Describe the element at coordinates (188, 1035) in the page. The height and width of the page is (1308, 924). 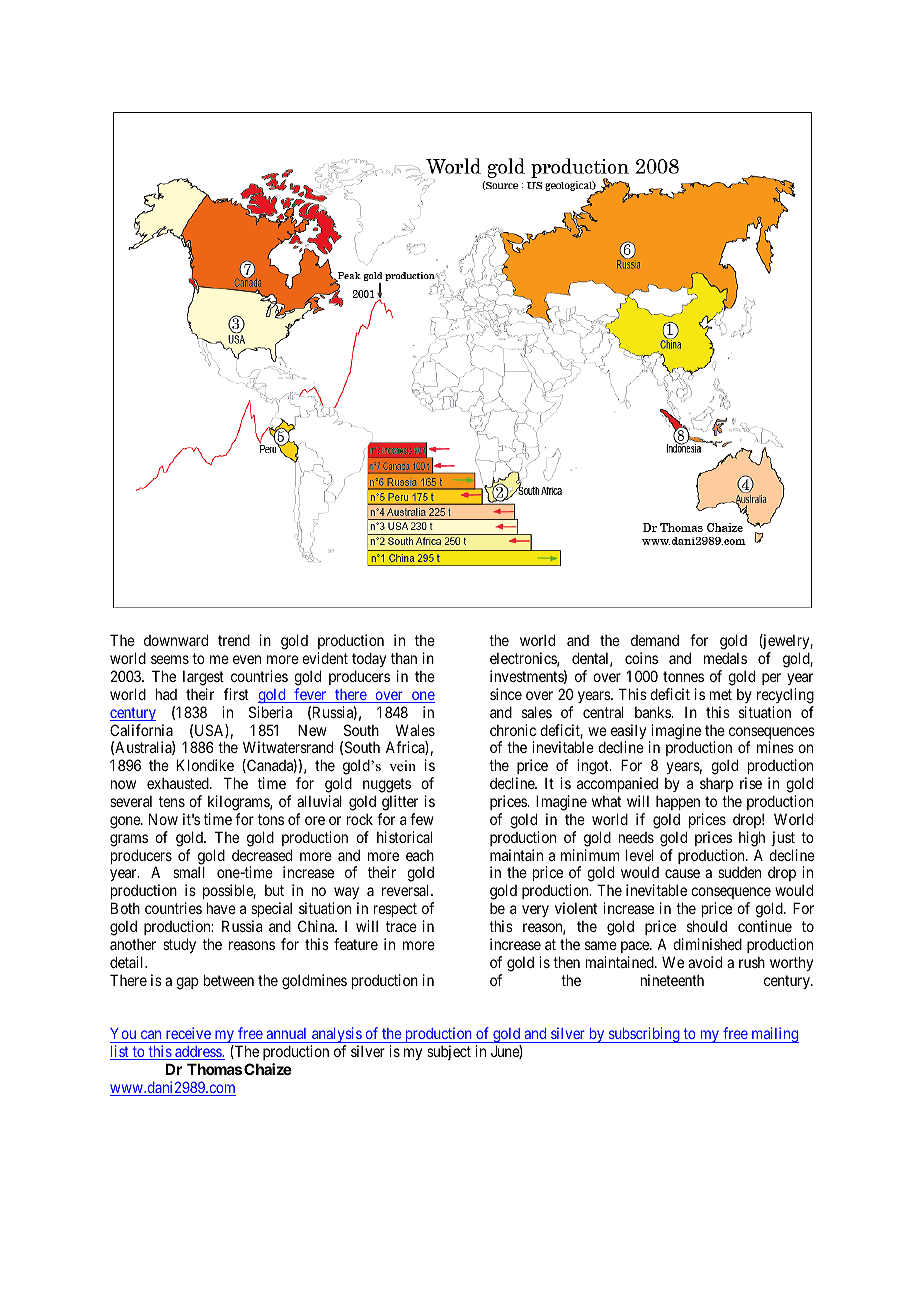
I see `receive` at that location.
